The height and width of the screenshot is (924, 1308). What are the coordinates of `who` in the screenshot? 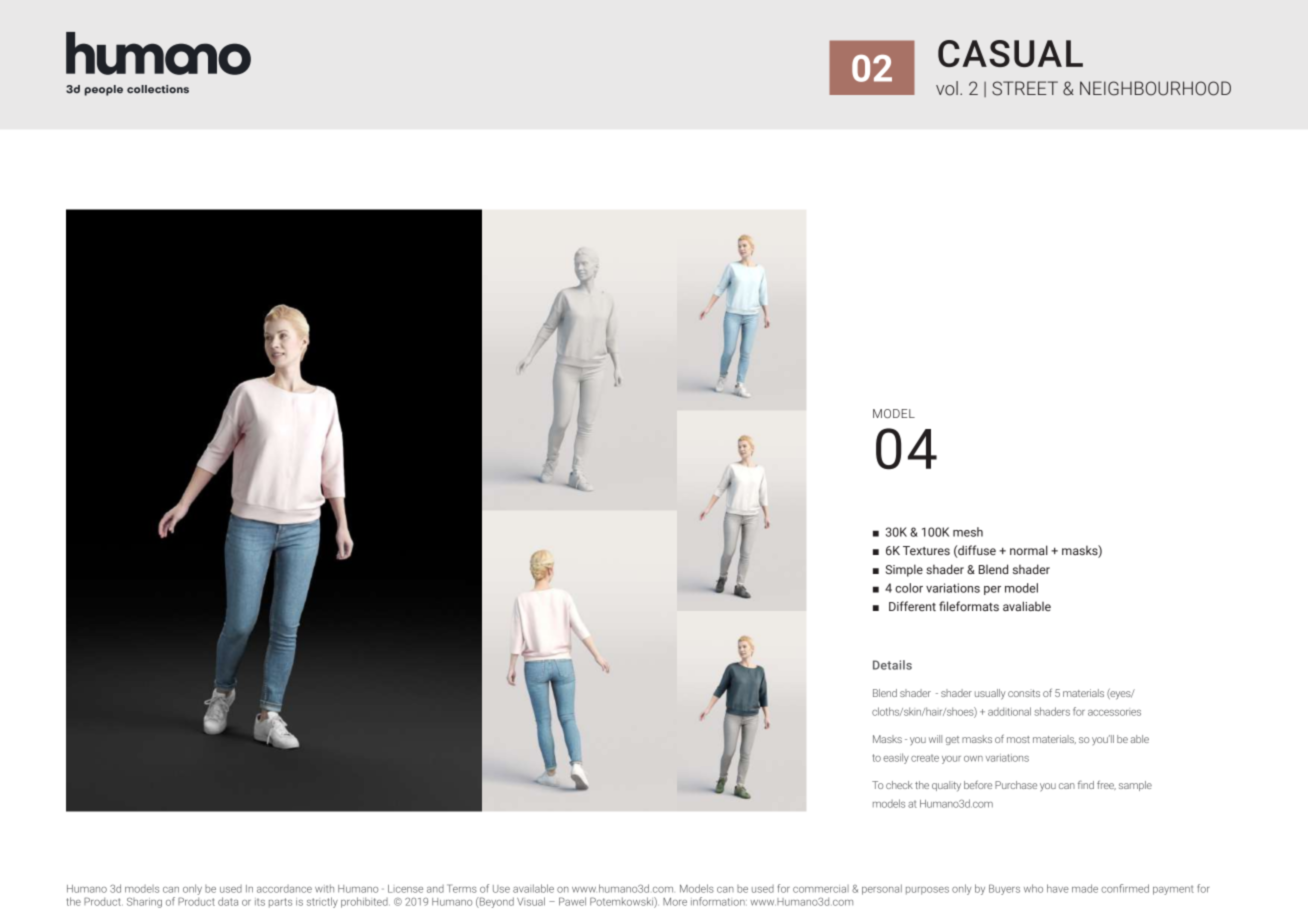 It's located at (1033, 888).
